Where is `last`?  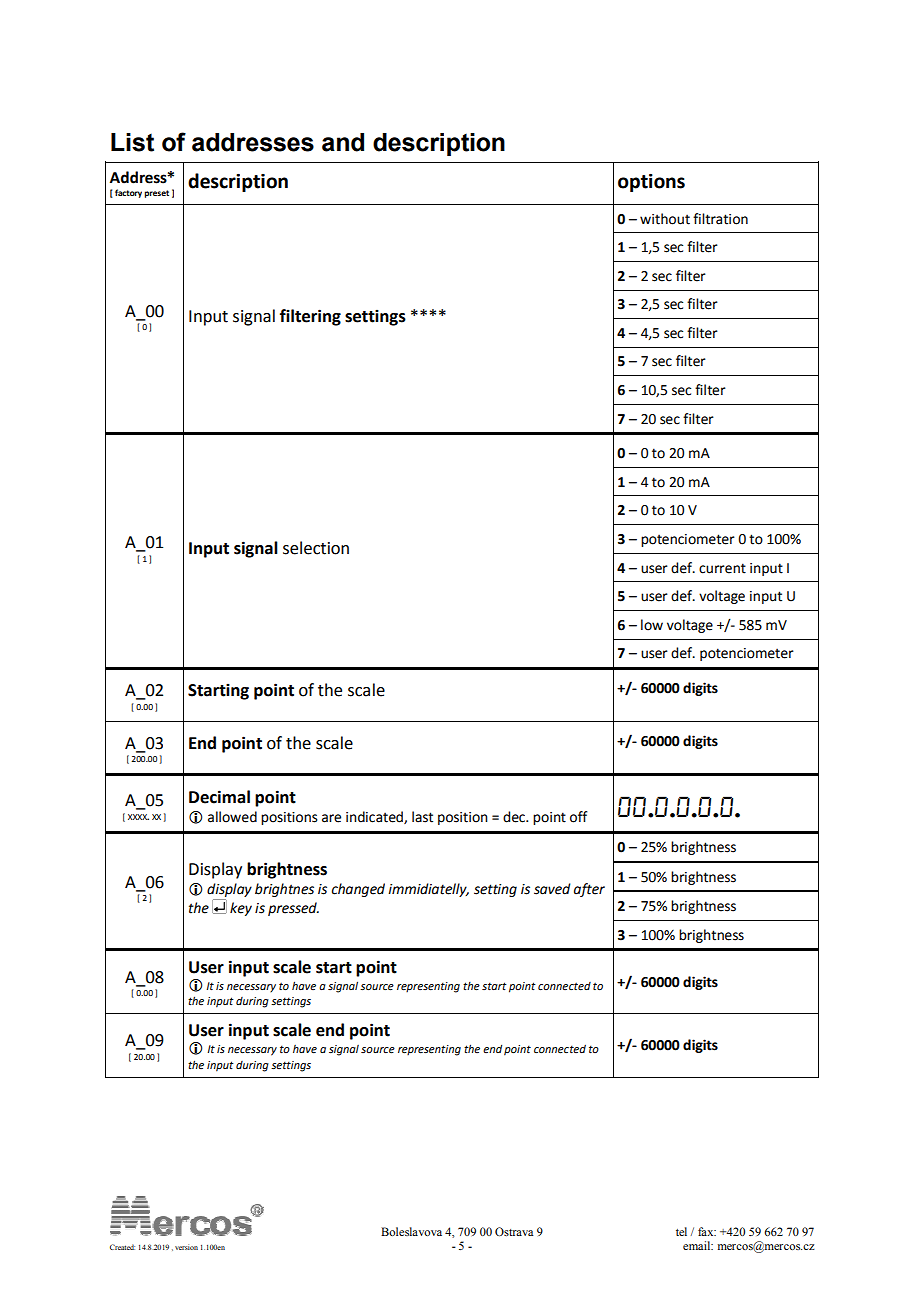
last is located at coordinates (422, 817).
